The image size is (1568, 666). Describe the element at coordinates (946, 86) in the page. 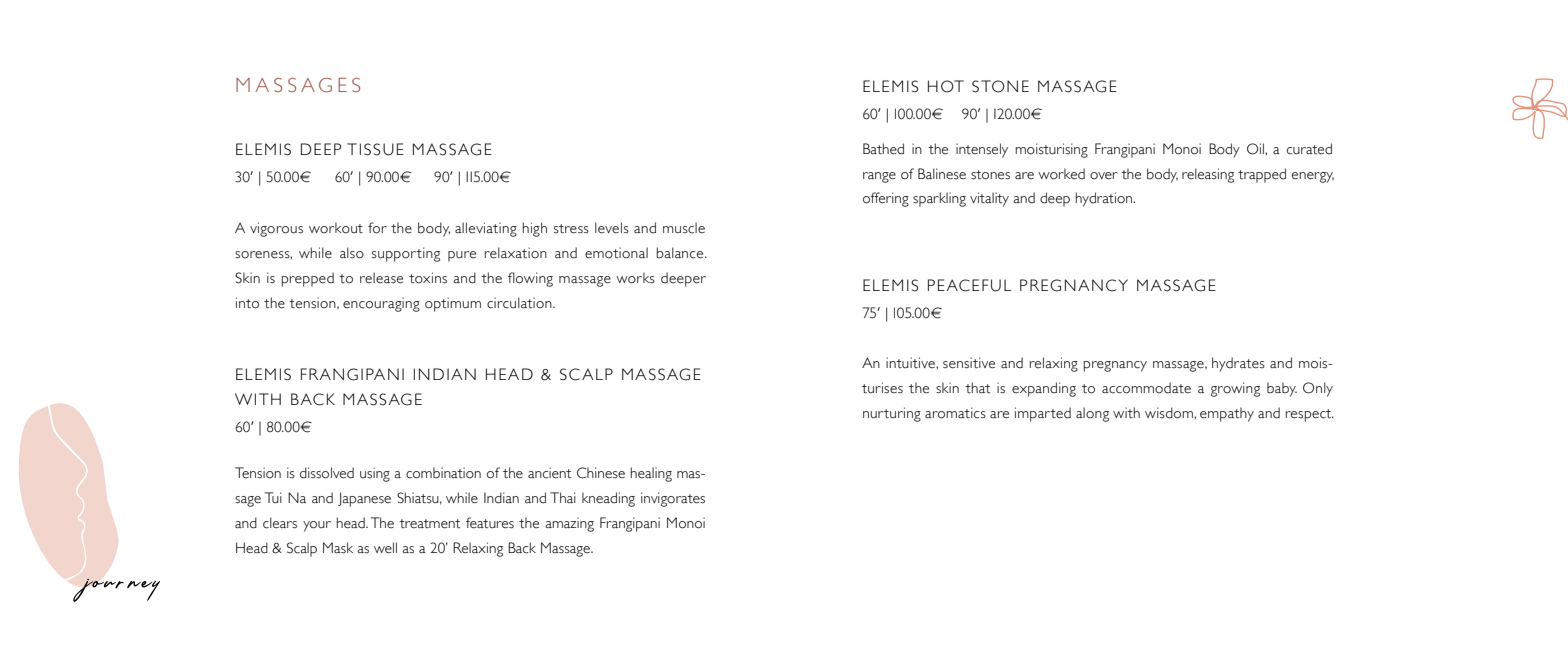

I see `HOT` at that location.
